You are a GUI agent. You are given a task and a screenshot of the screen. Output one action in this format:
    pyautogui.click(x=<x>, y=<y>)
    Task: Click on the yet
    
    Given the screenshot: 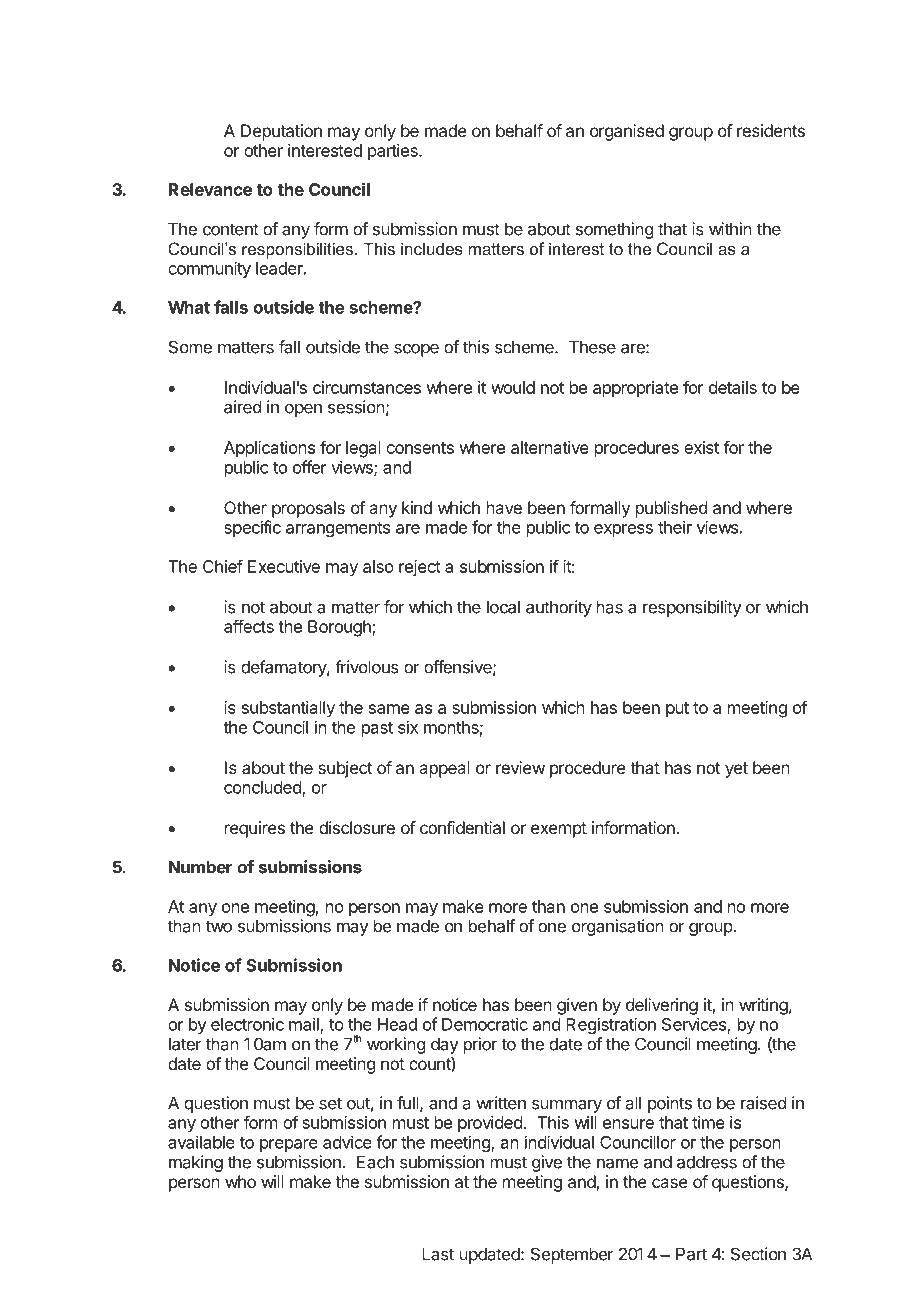 What is the action you would take?
    pyautogui.click(x=736, y=770)
